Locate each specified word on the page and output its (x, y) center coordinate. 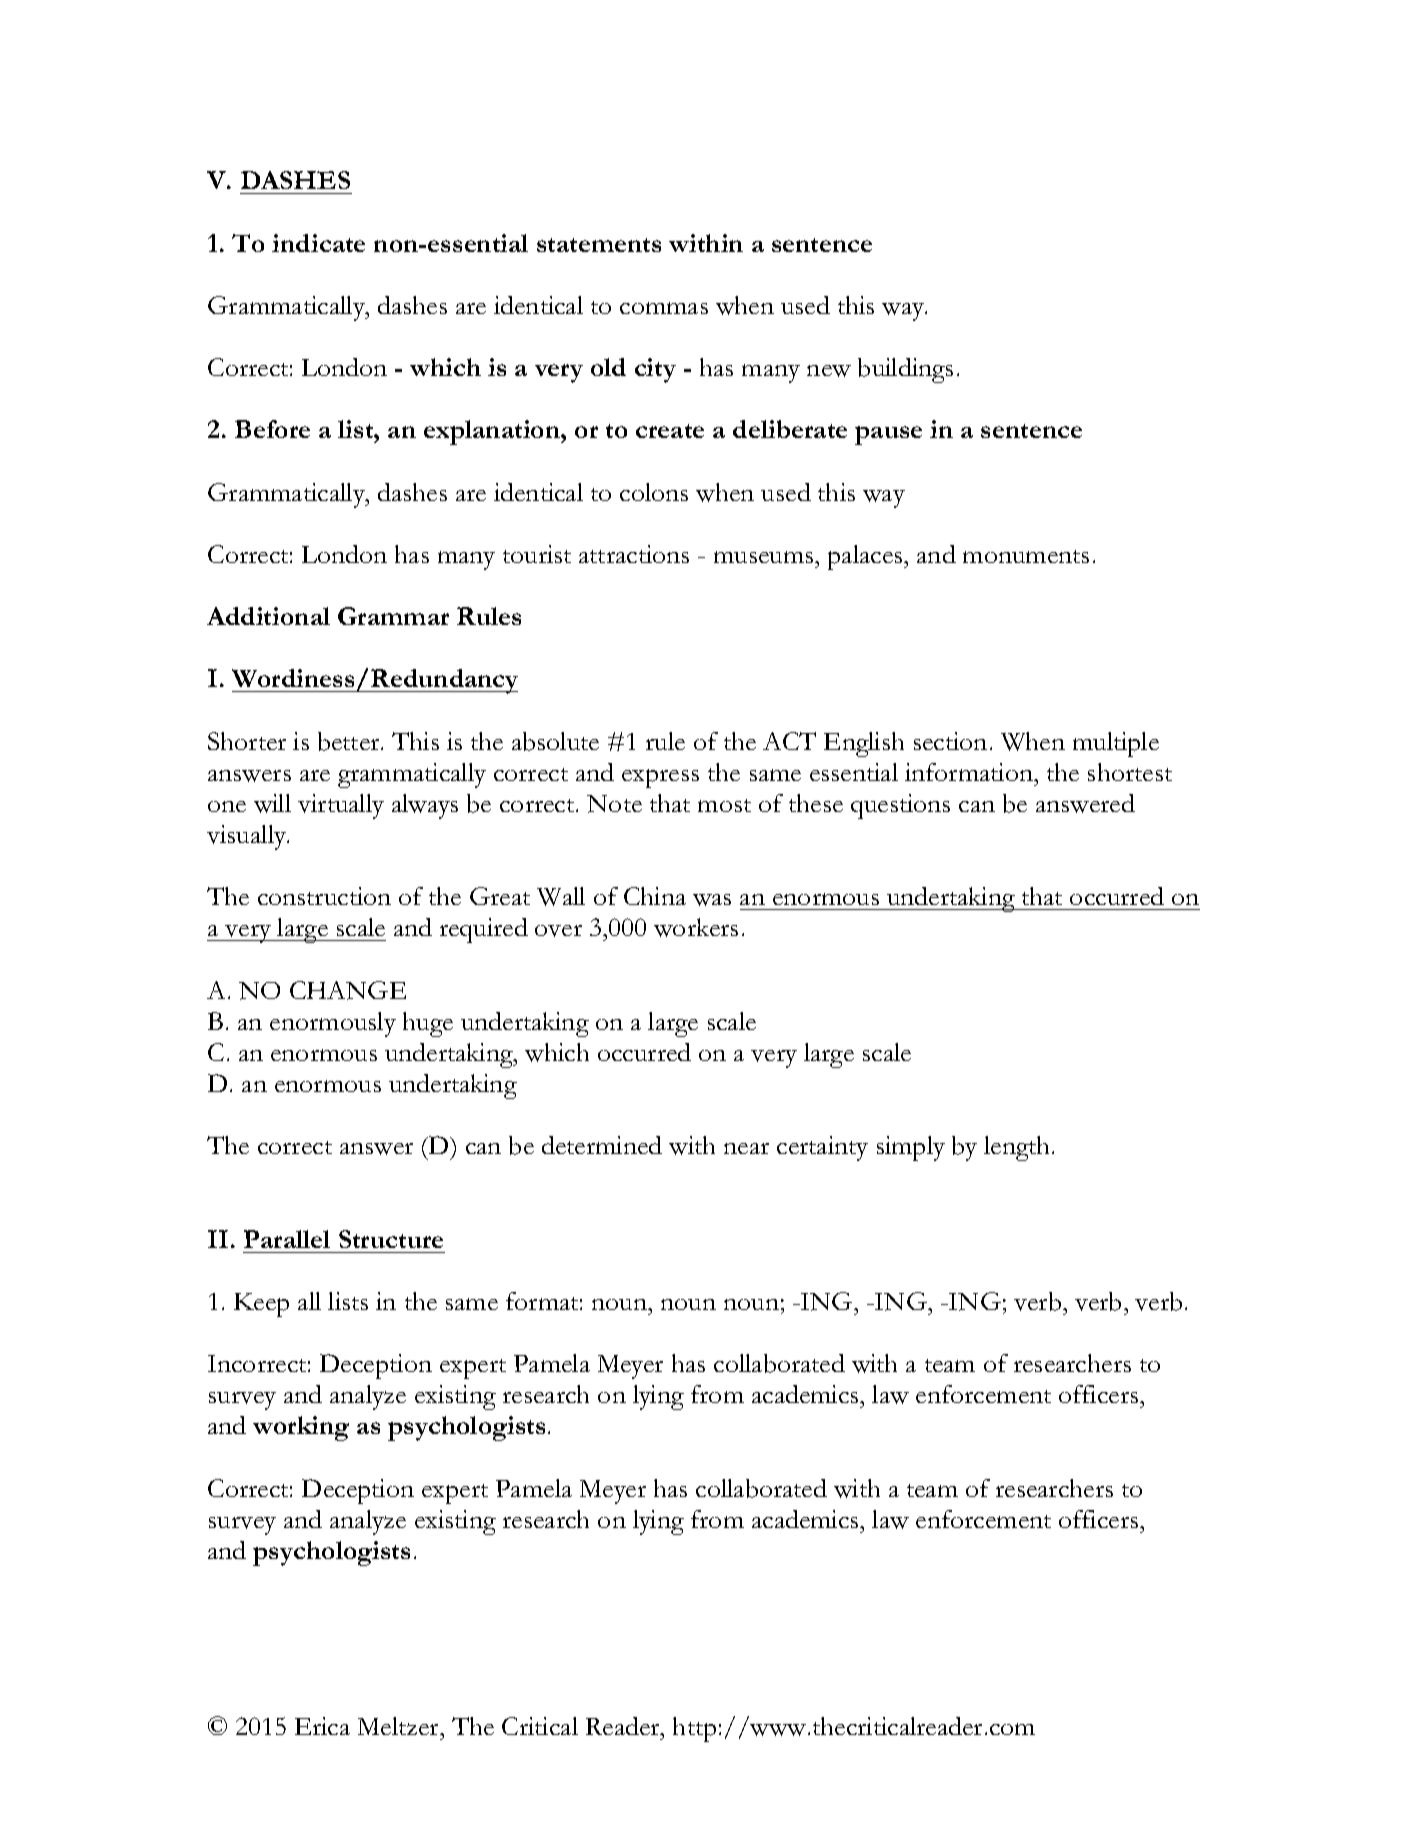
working (301, 1428)
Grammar (393, 616)
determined (602, 1145)
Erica (322, 1726)
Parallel (287, 1239)
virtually (341, 806)
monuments (1026, 556)
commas (664, 308)
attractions (634, 554)
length (1018, 1148)
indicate (318, 243)
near (746, 1148)
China (655, 896)
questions (900, 806)
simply (911, 1148)
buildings (905, 370)
